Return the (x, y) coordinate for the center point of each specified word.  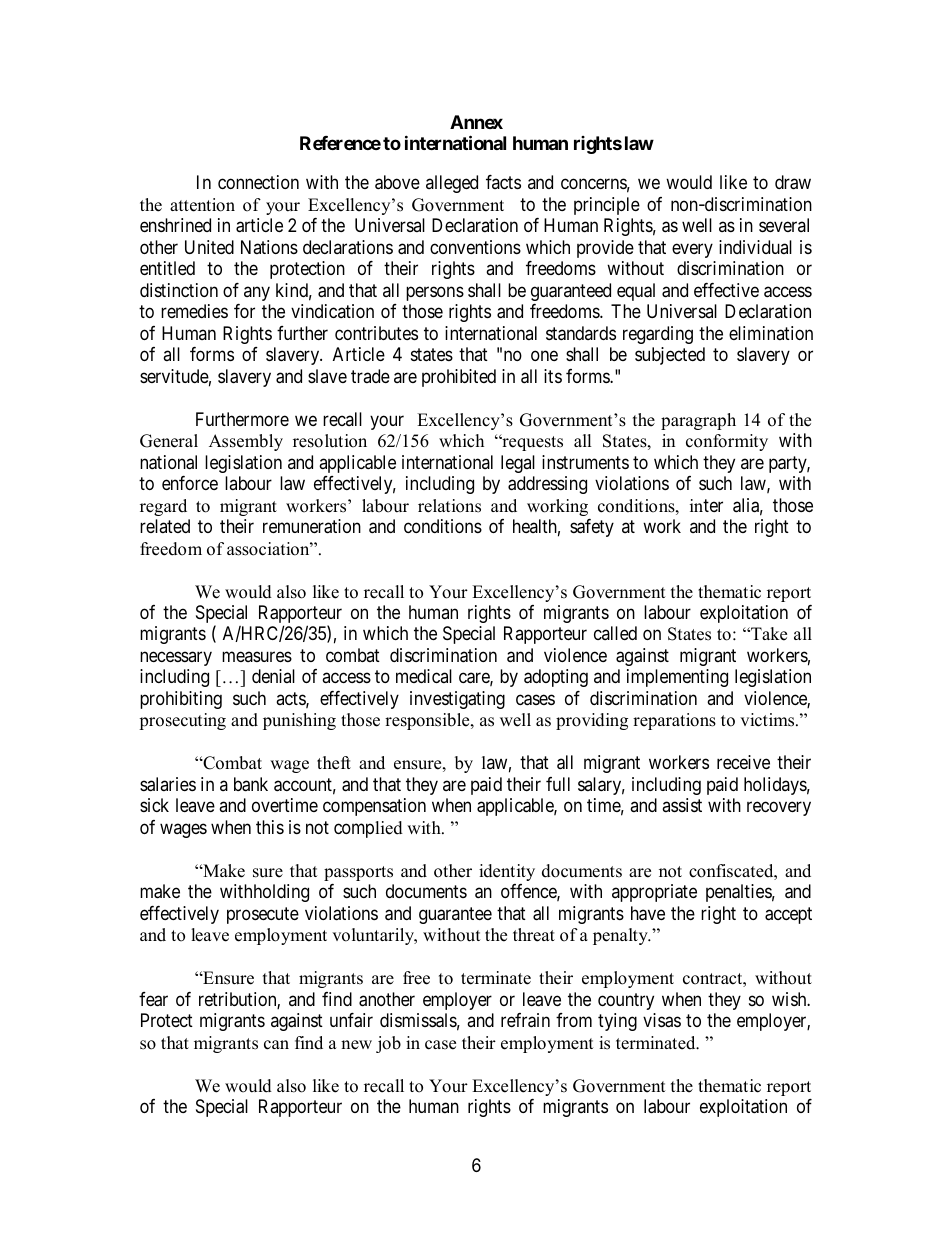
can (276, 1045)
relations (449, 506)
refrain (525, 1020)
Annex (476, 122)
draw (793, 182)
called (615, 633)
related (165, 526)
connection (258, 182)
